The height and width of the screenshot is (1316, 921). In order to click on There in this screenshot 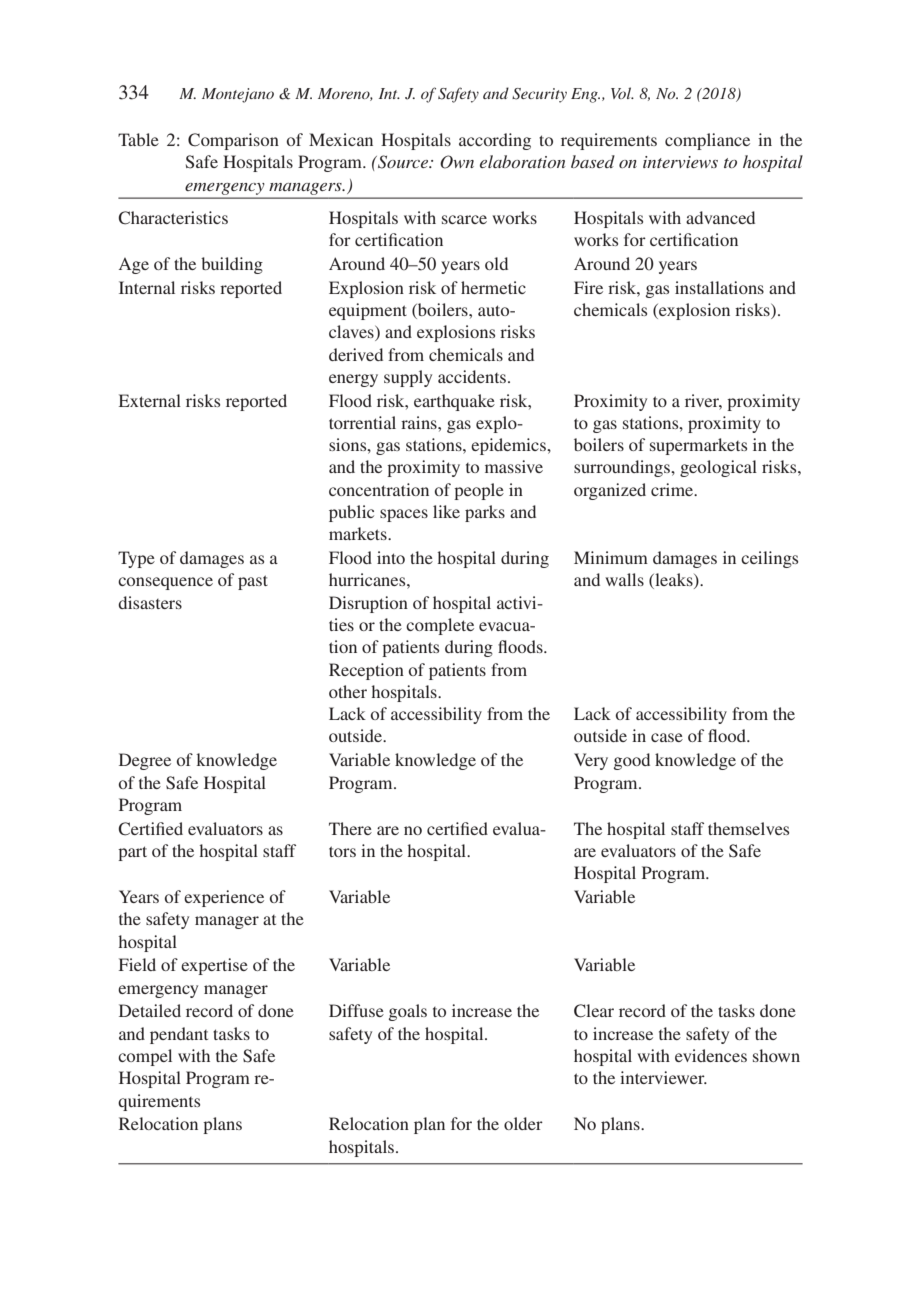, I will do `click(350, 828)`.
